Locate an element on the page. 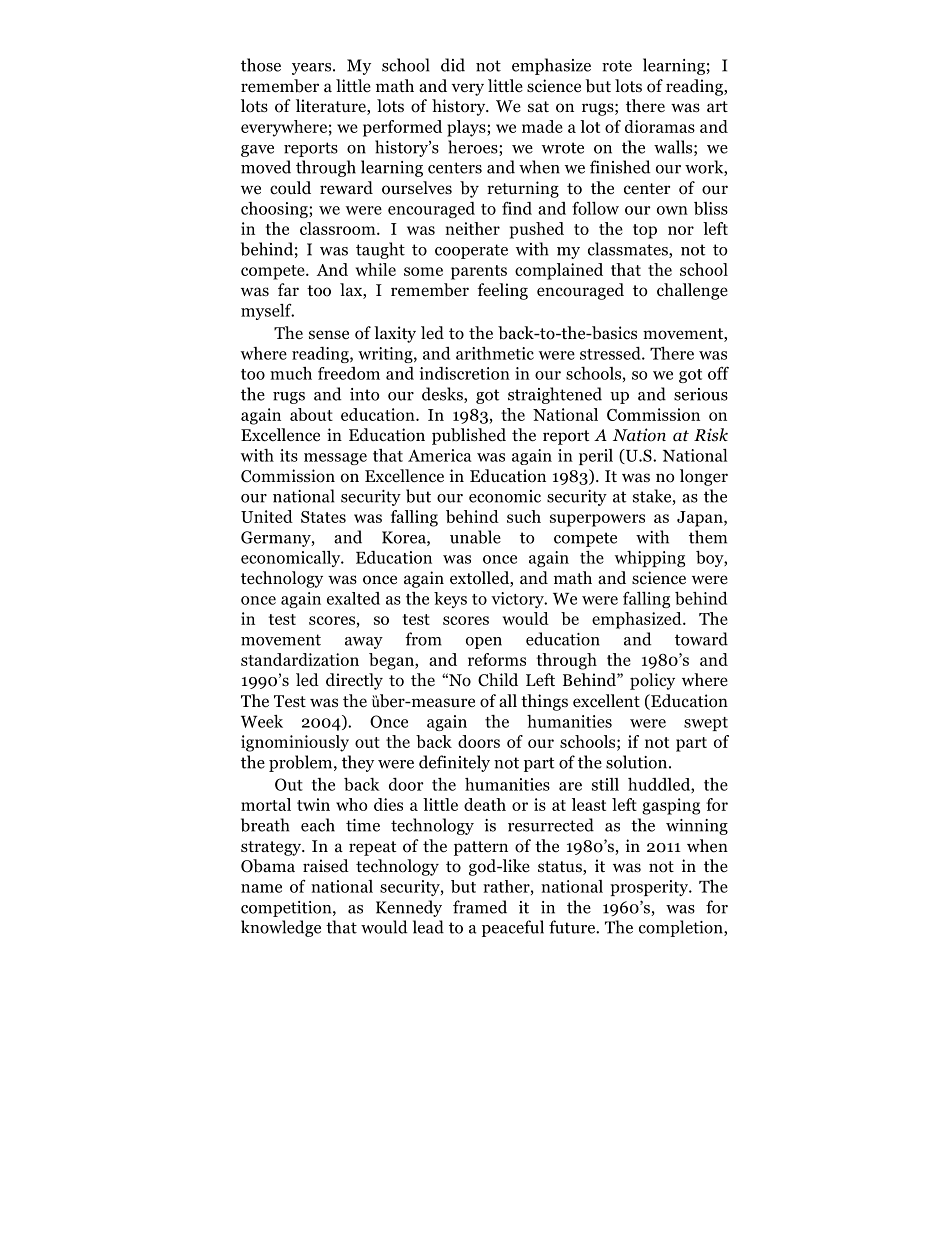  whipping is located at coordinates (650, 559).
